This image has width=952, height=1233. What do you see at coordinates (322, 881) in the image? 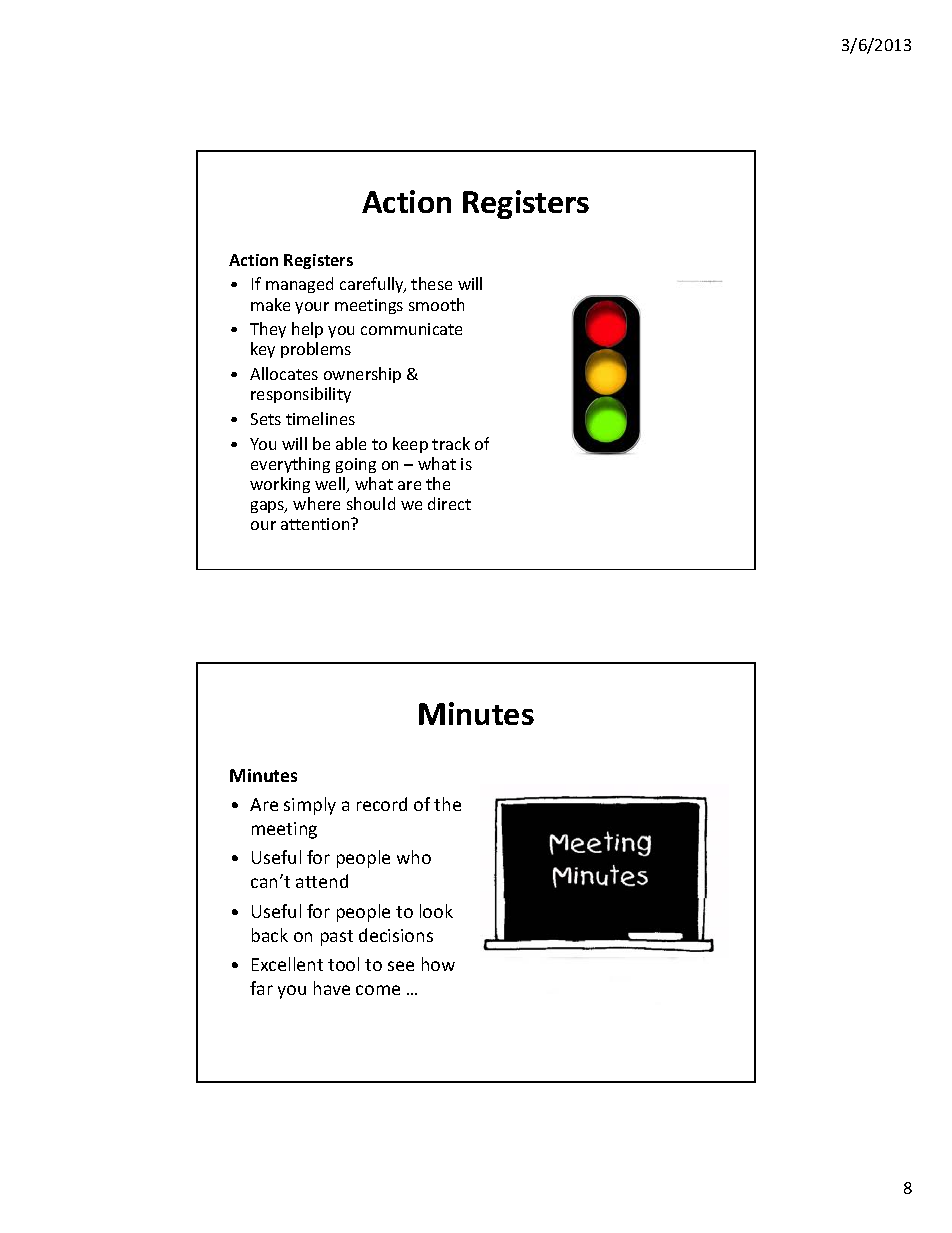
I see `attend` at bounding box center [322, 881].
